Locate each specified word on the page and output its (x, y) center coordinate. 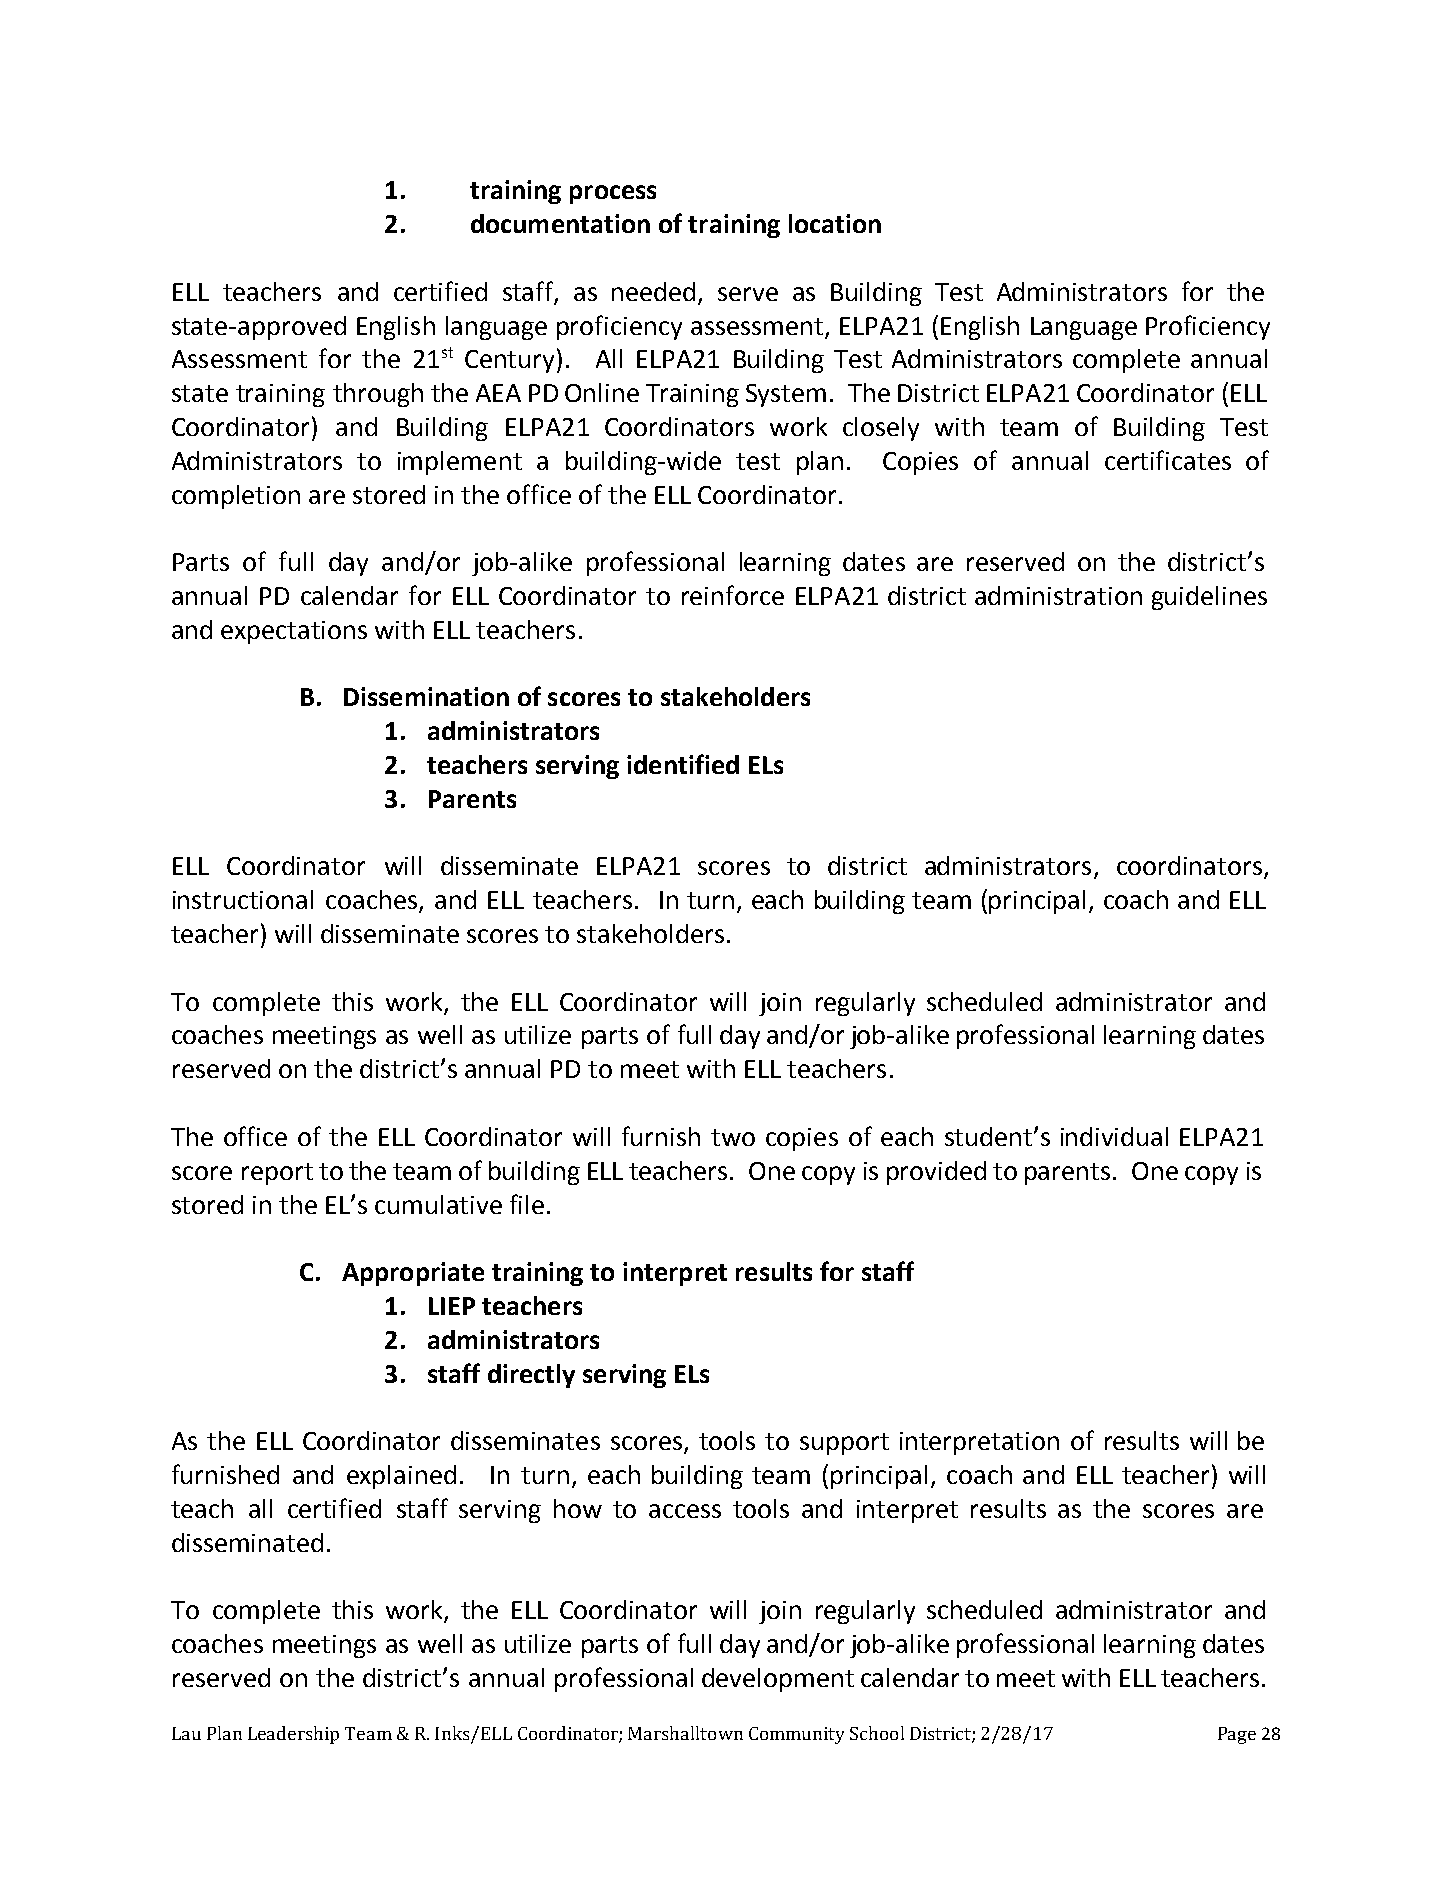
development (778, 1680)
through (378, 395)
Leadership (293, 1735)
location (835, 223)
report (277, 1174)
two (733, 1137)
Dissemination (426, 696)
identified (683, 764)
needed (653, 291)
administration (1058, 595)
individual (1114, 1136)
